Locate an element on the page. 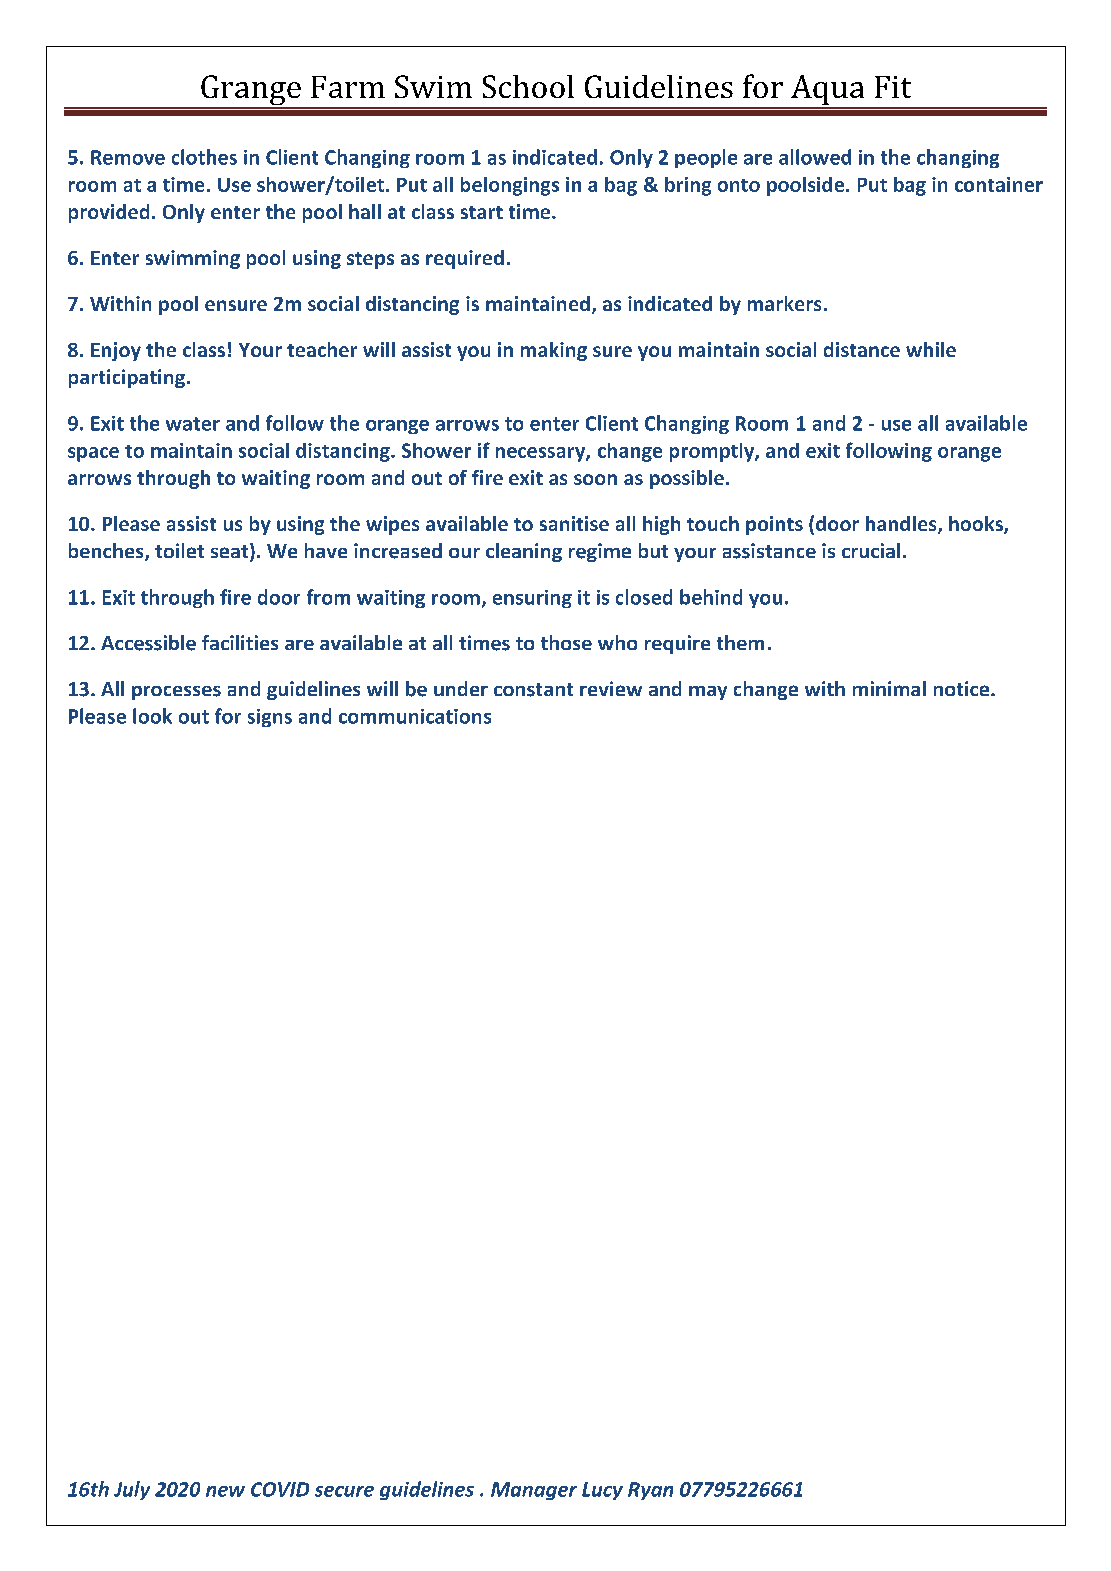  minimal is located at coordinates (889, 688).
